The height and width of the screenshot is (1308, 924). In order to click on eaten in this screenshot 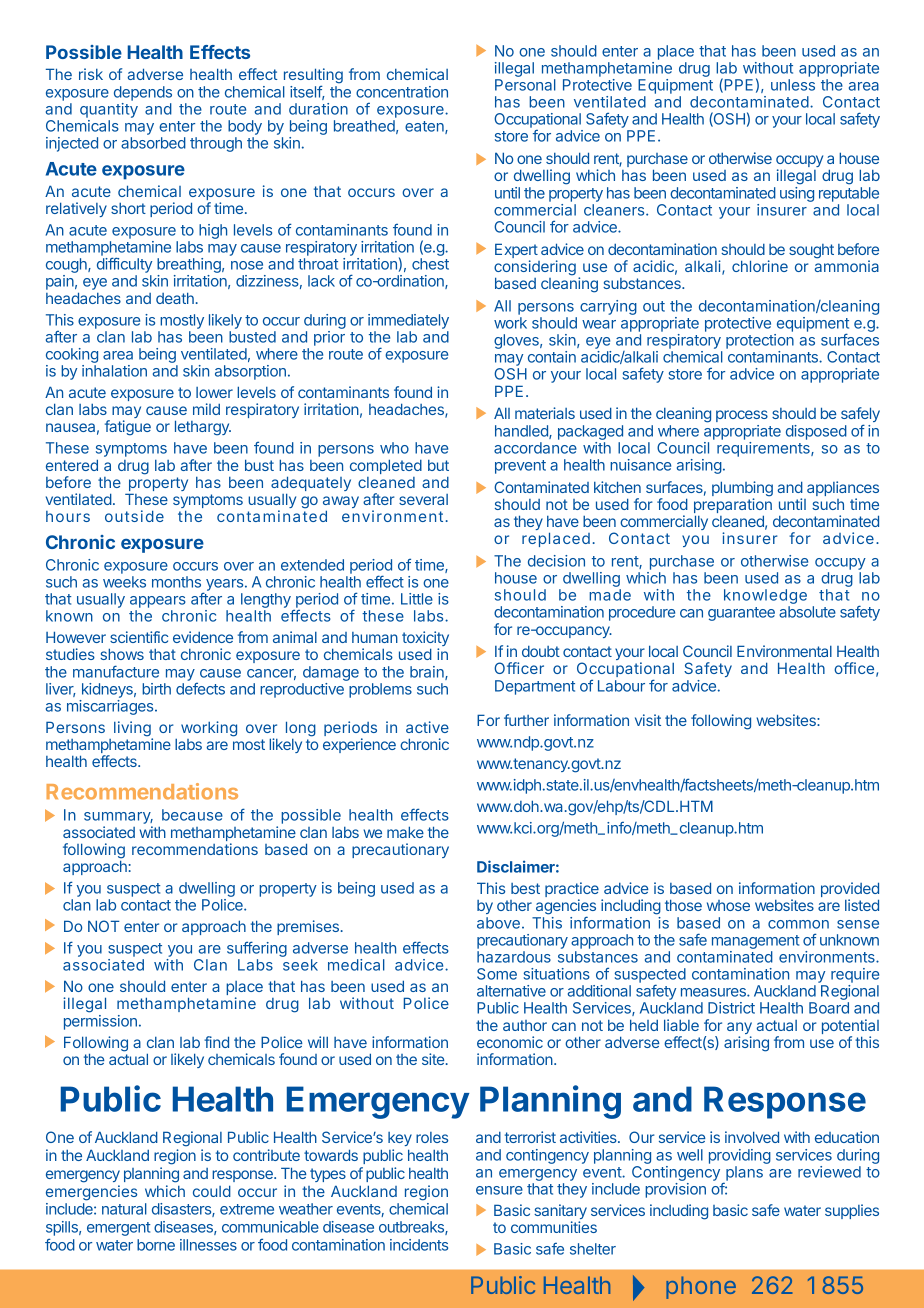, I will do `click(425, 127)`.
